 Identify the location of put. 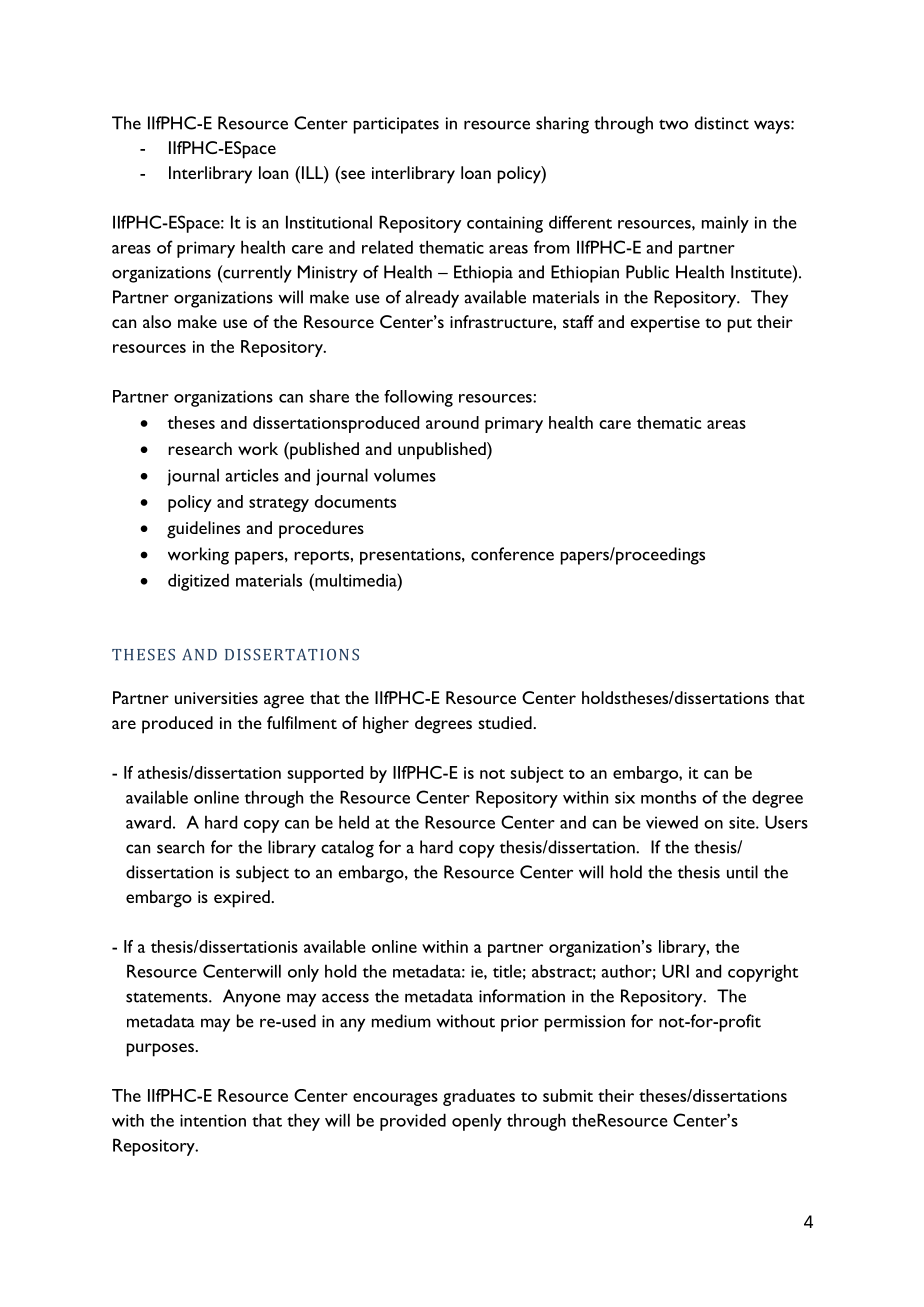
(740, 325).
